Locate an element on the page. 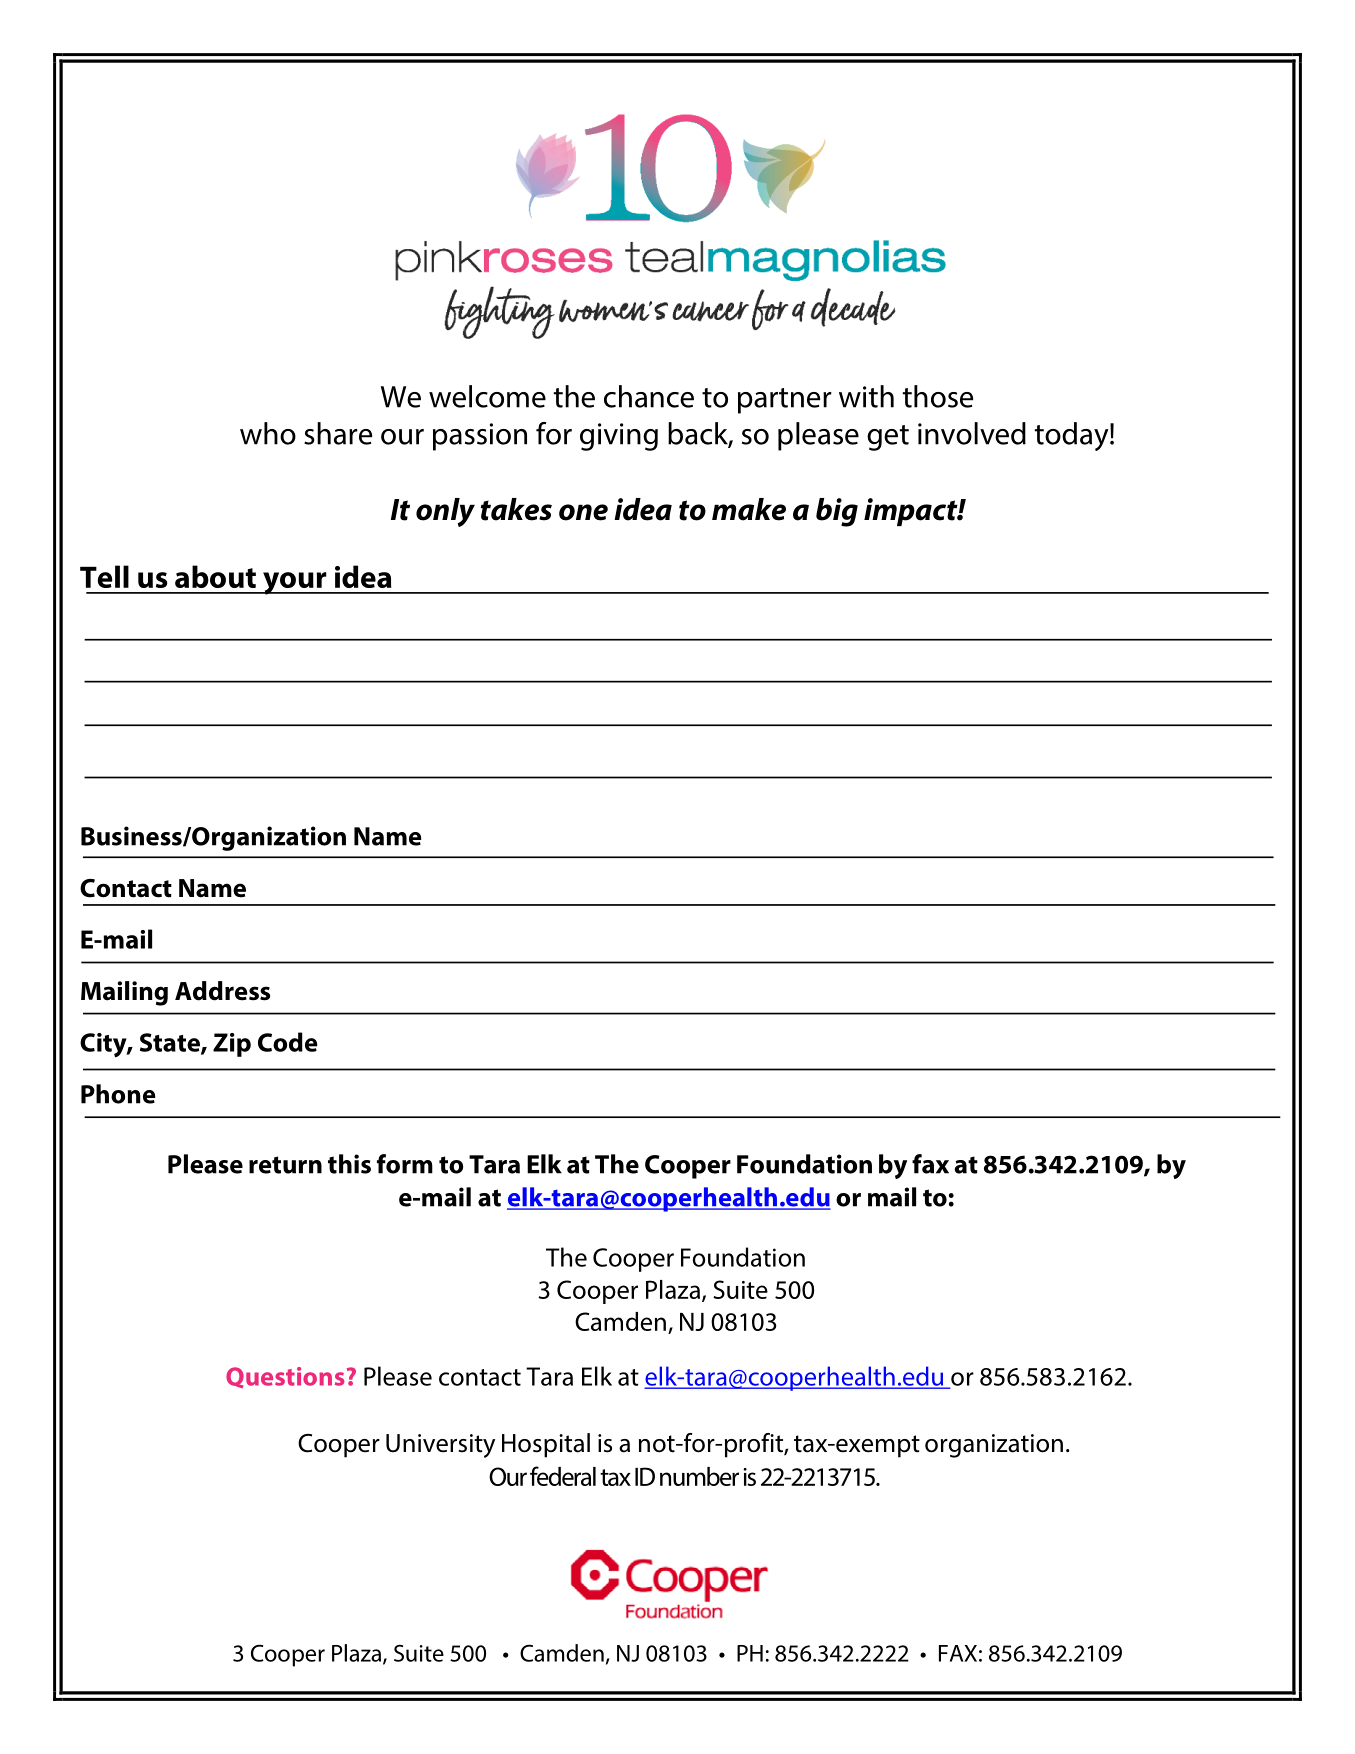  Address is located at coordinates (222, 991).
